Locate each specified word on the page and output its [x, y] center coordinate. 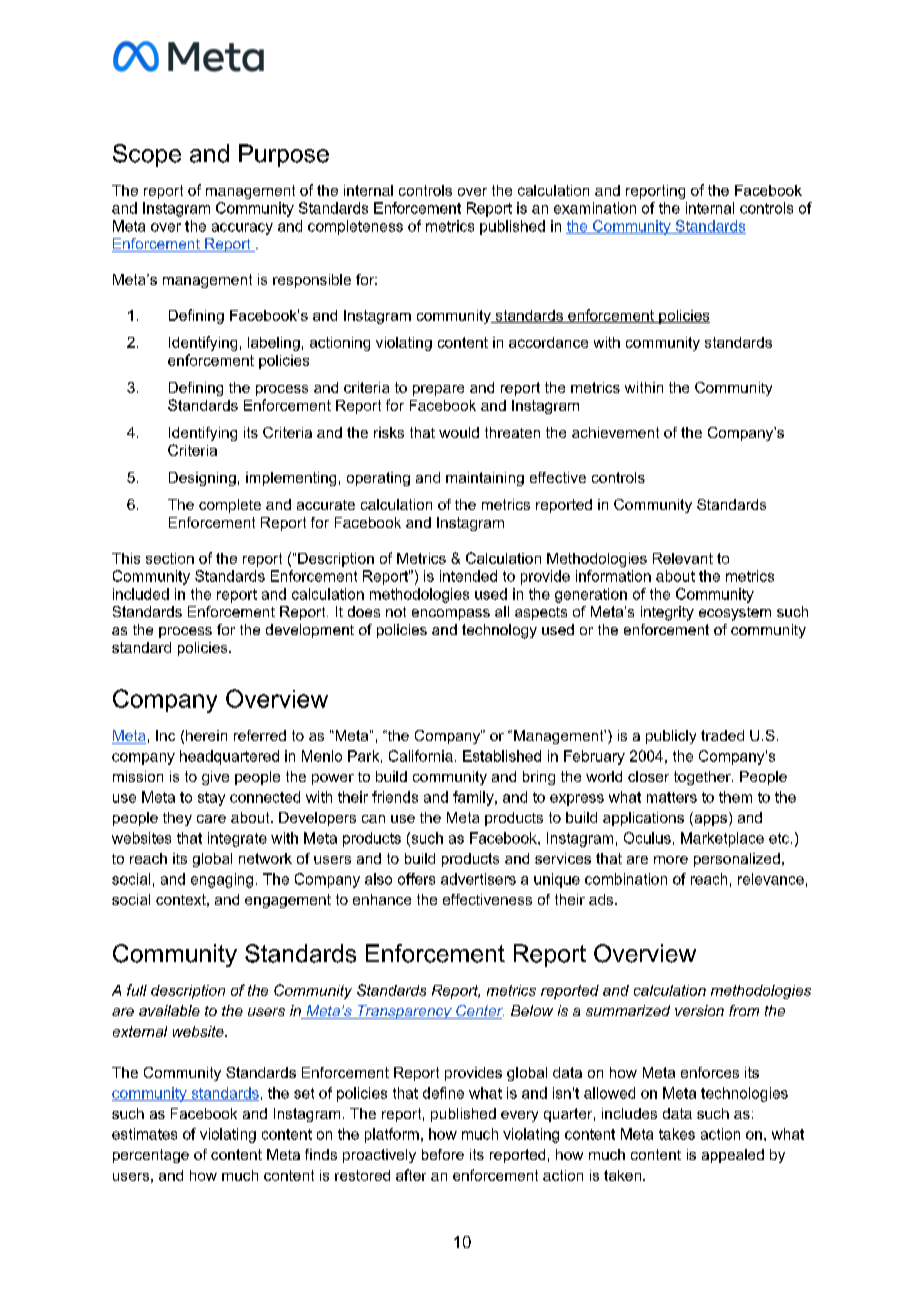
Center [479, 1012]
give [215, 778]
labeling [274, 344]
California [421, 756]
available [169, 1010]
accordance [548, 342]
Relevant [683, 558]
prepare [438, 390]
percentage [151, 1156]
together [703, 778]
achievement [615, 432]
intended [468, 576]
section [170, 558]
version [699, 1010]
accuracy [242, 229]
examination [595, 208]
